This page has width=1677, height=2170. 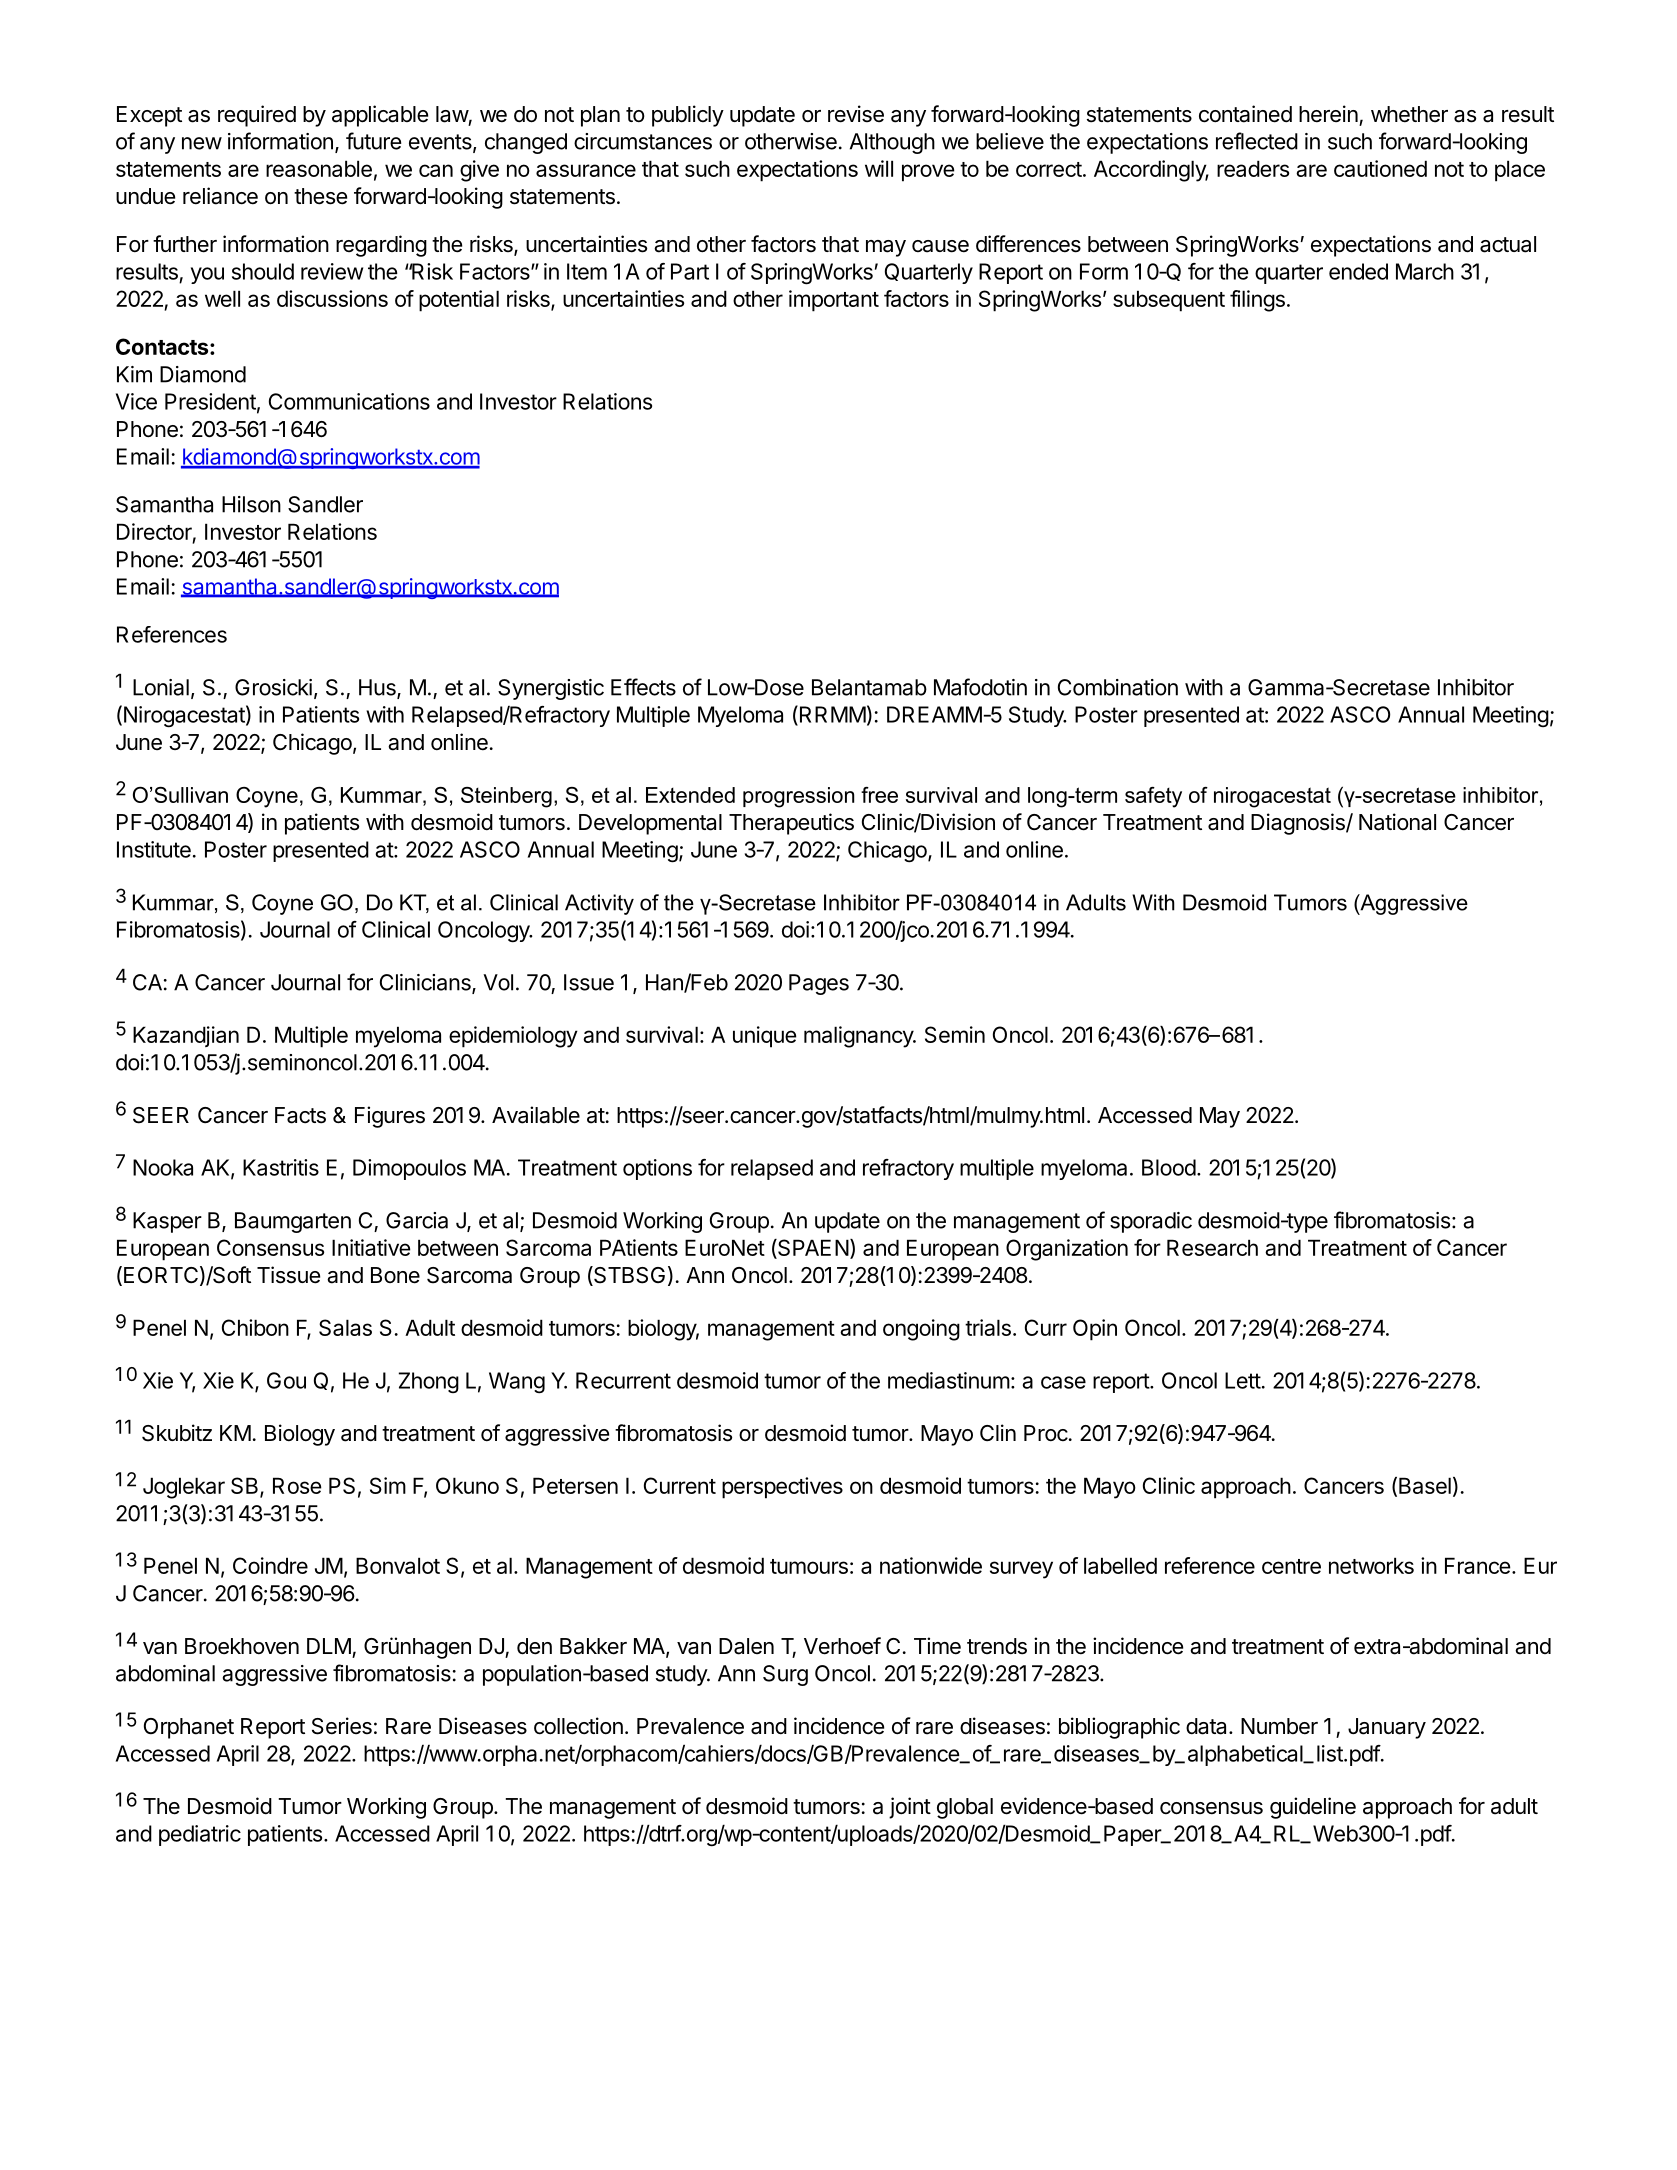 I want to click on Series, so click(x=342, y=1726).
